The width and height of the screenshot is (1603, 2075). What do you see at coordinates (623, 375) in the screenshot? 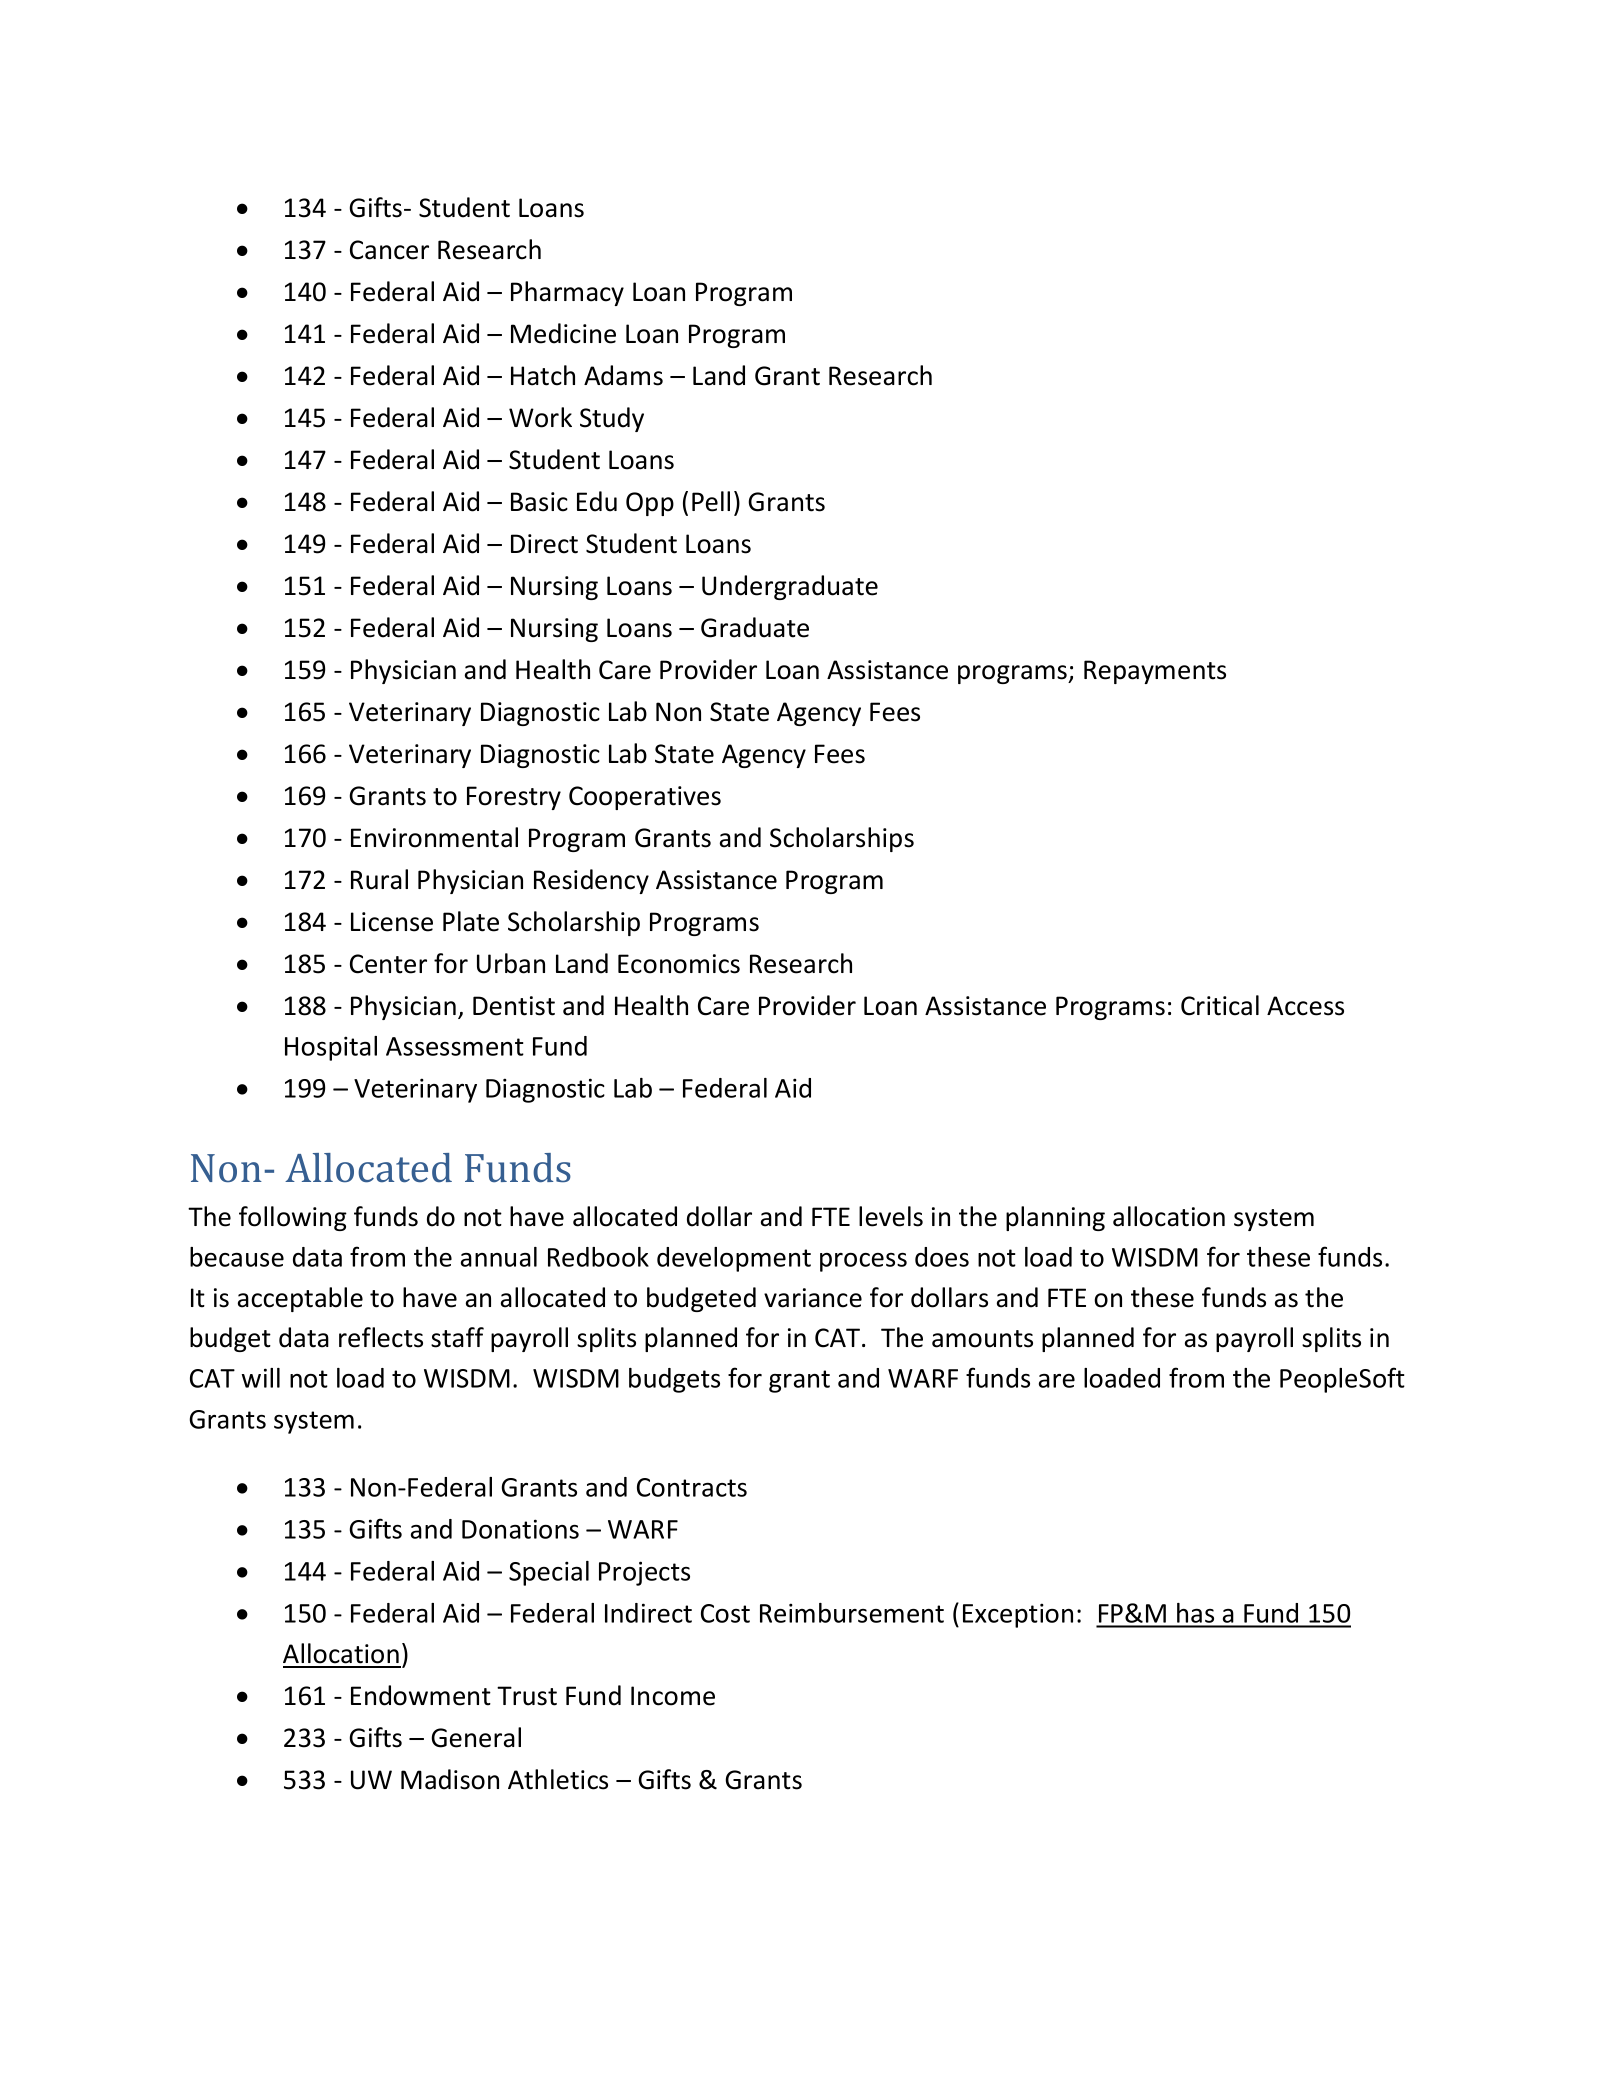
I see `Adams` at bounding box center [623, 375].
